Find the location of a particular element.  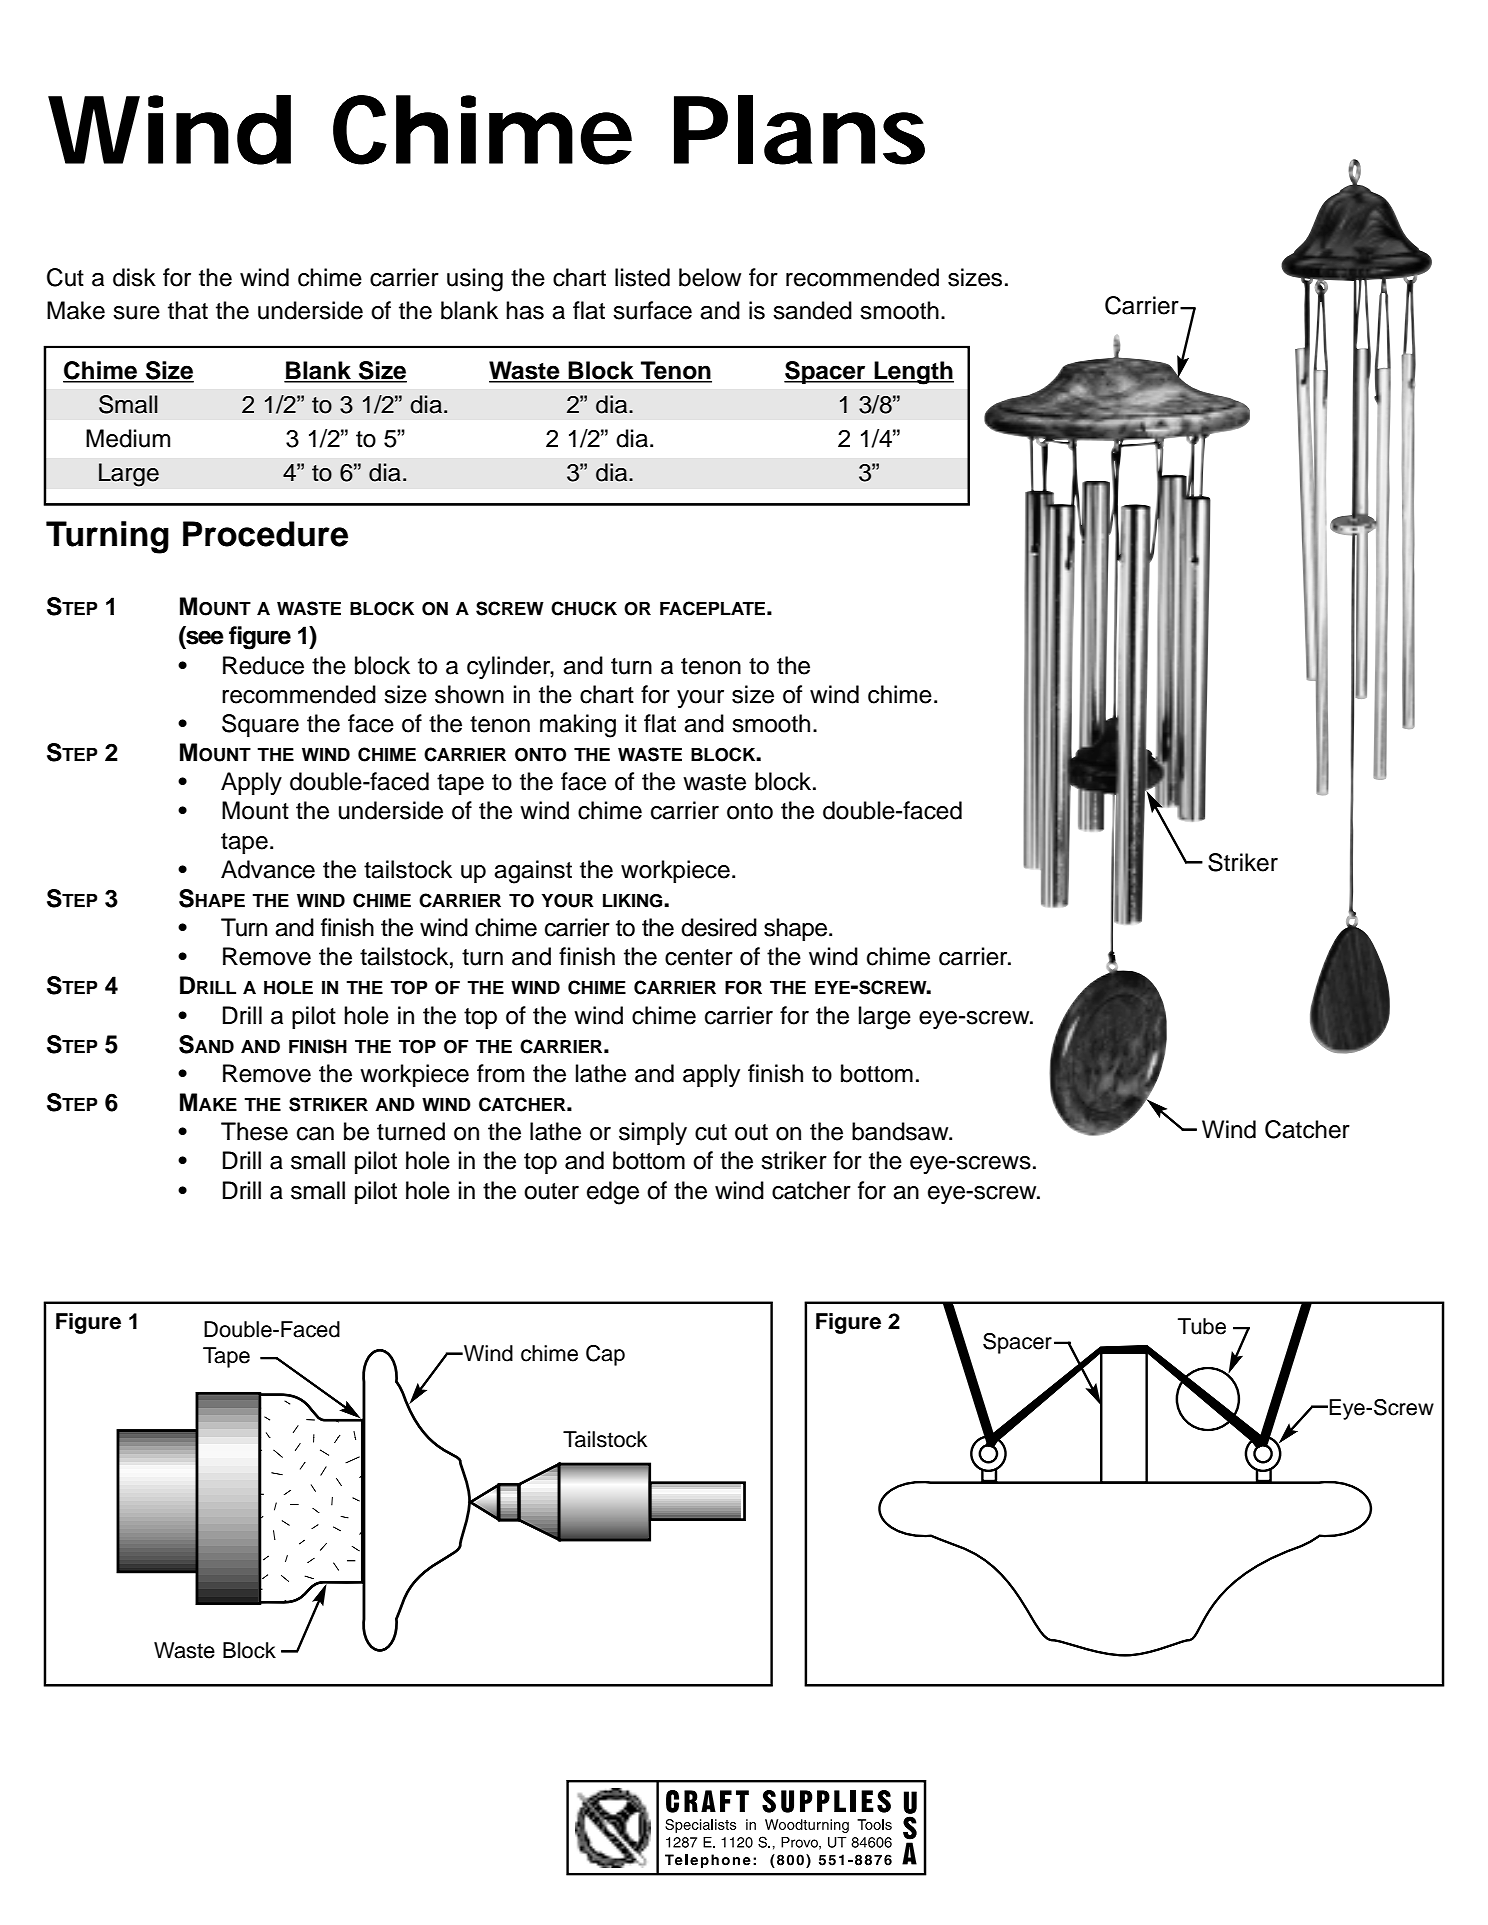

These is located at coordinates (254, 1131).
